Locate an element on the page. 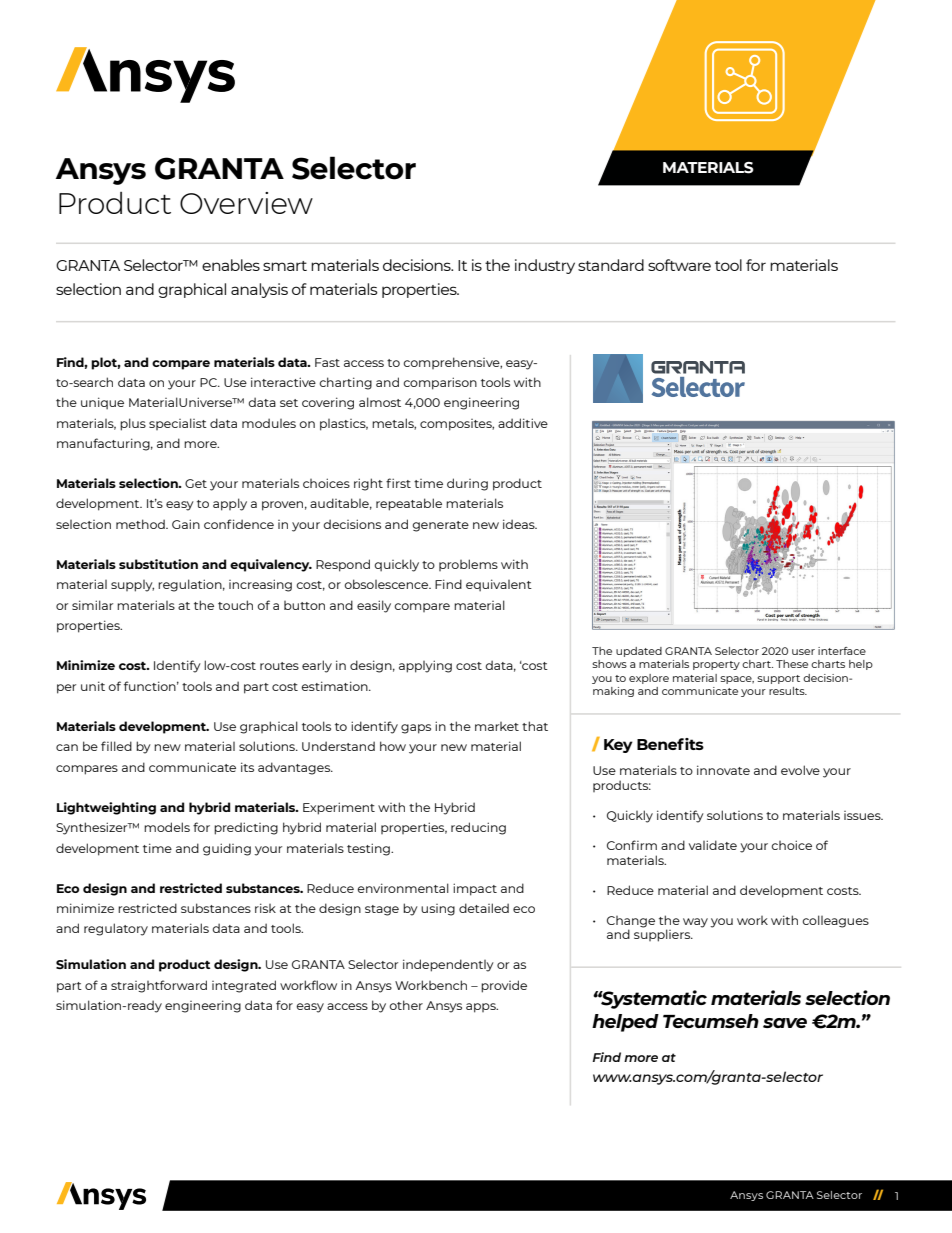 The width and height of the page is (952, 1233). apps is located at coordinates (482, 1008).
